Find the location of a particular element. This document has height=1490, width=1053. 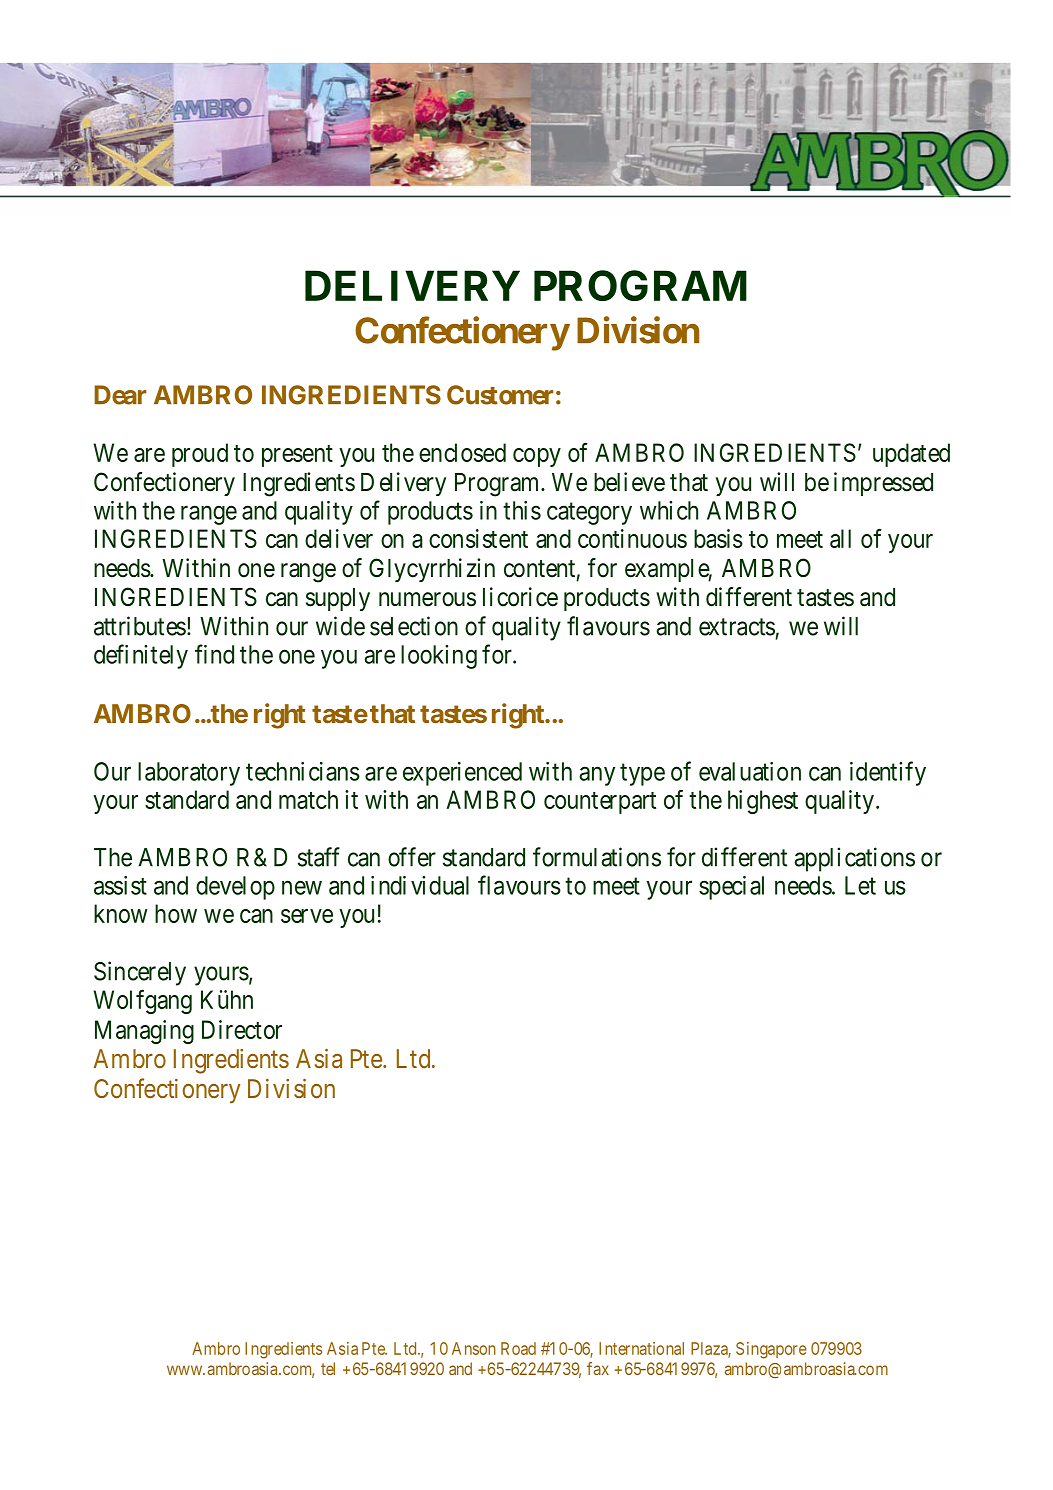

Director is located at coordinates (242, 1029).
